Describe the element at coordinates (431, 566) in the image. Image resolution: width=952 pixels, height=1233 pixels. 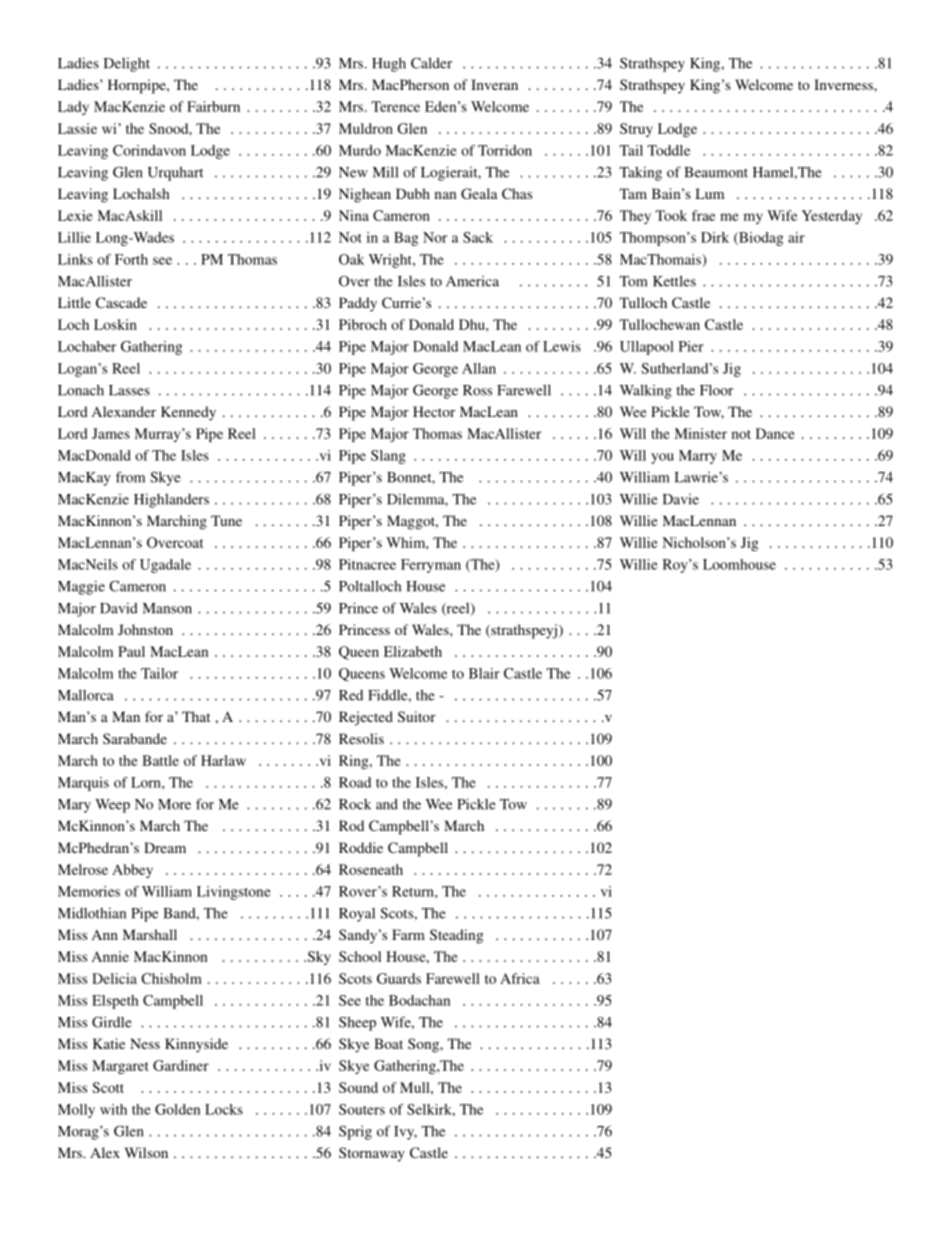
I see `Ferryman` at that location.
